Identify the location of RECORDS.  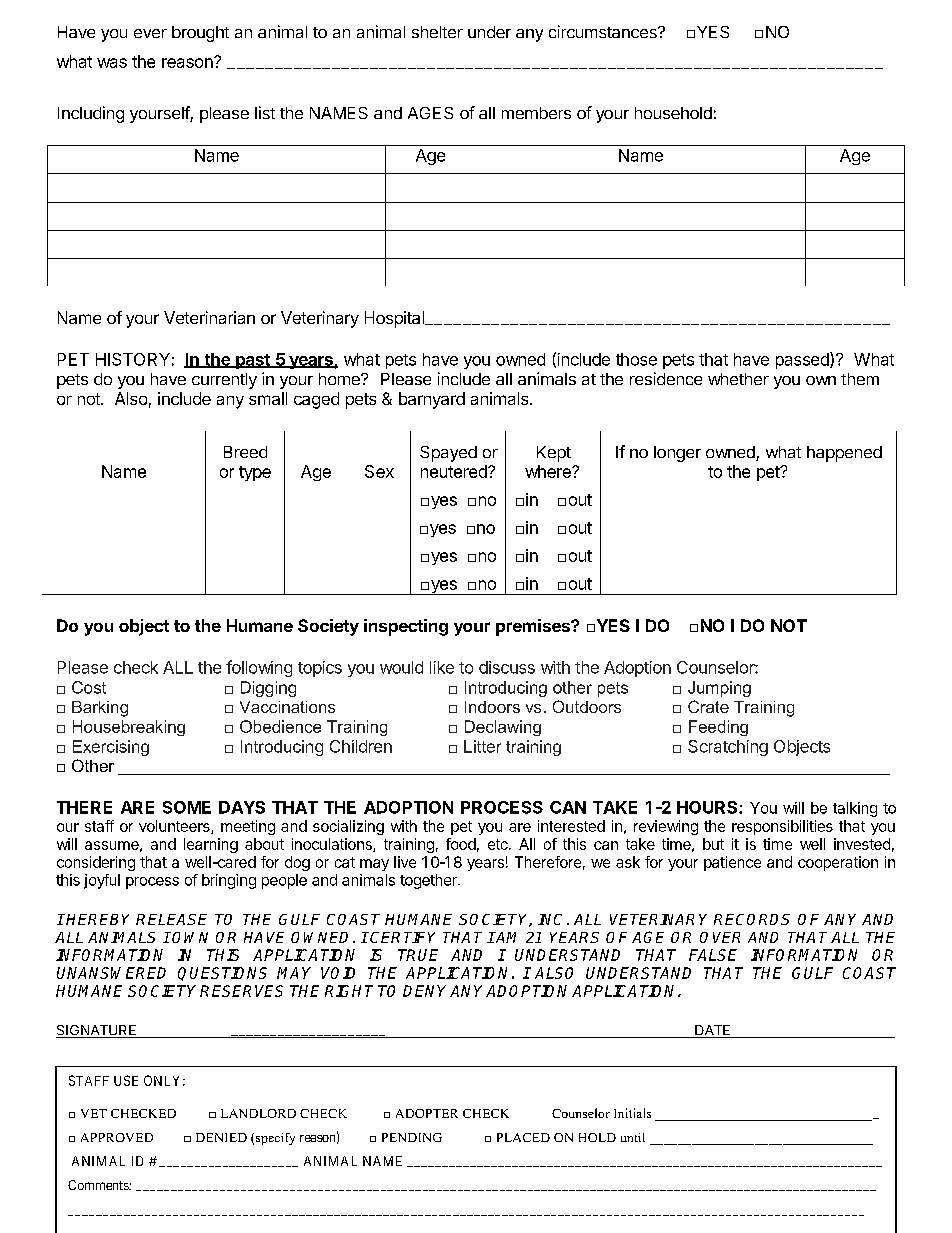
(752, 919).
